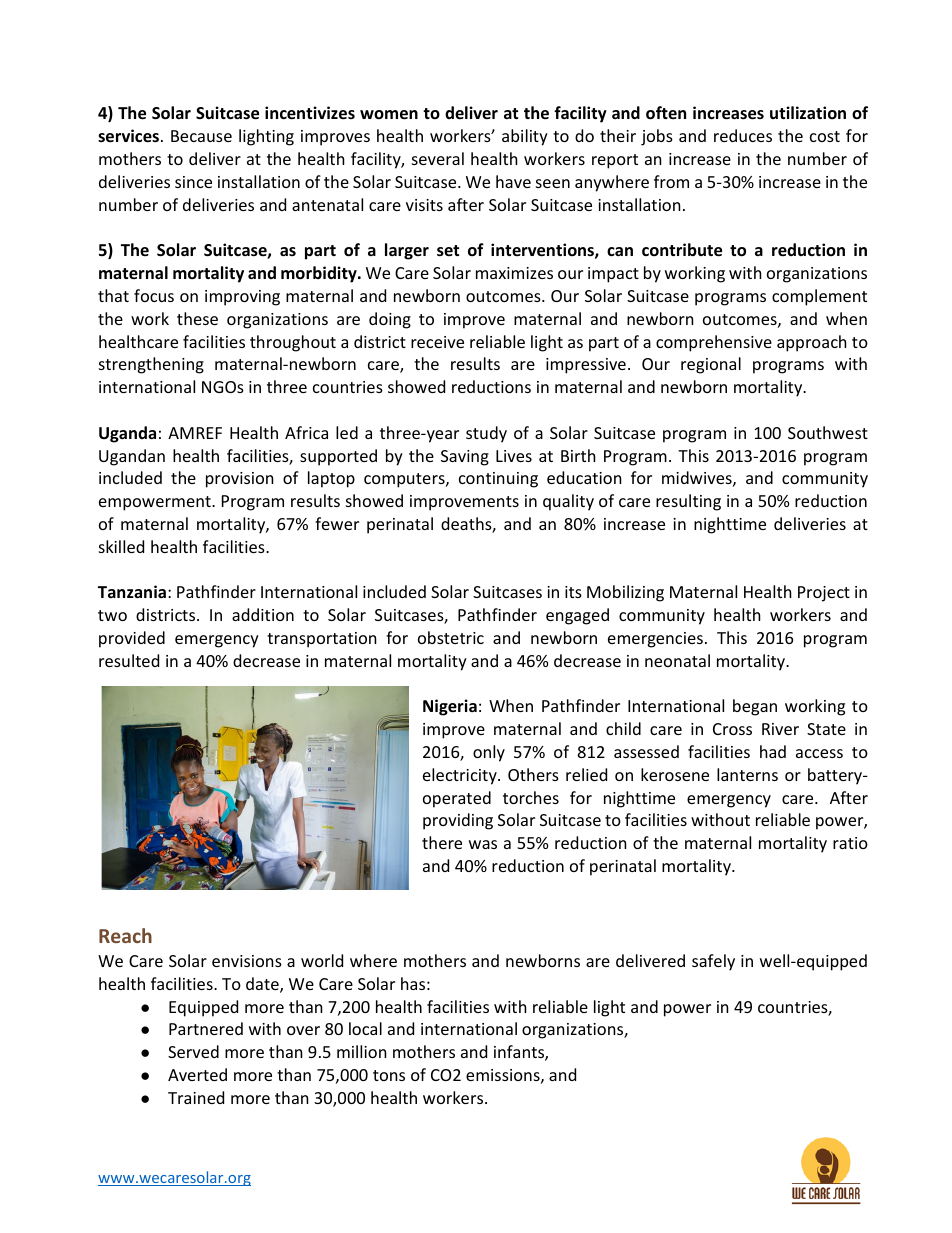 This screenshot has height=1233, width=952. Describe the element at coordinates (483, 844) in the screenshot. I see `was` at that location.
